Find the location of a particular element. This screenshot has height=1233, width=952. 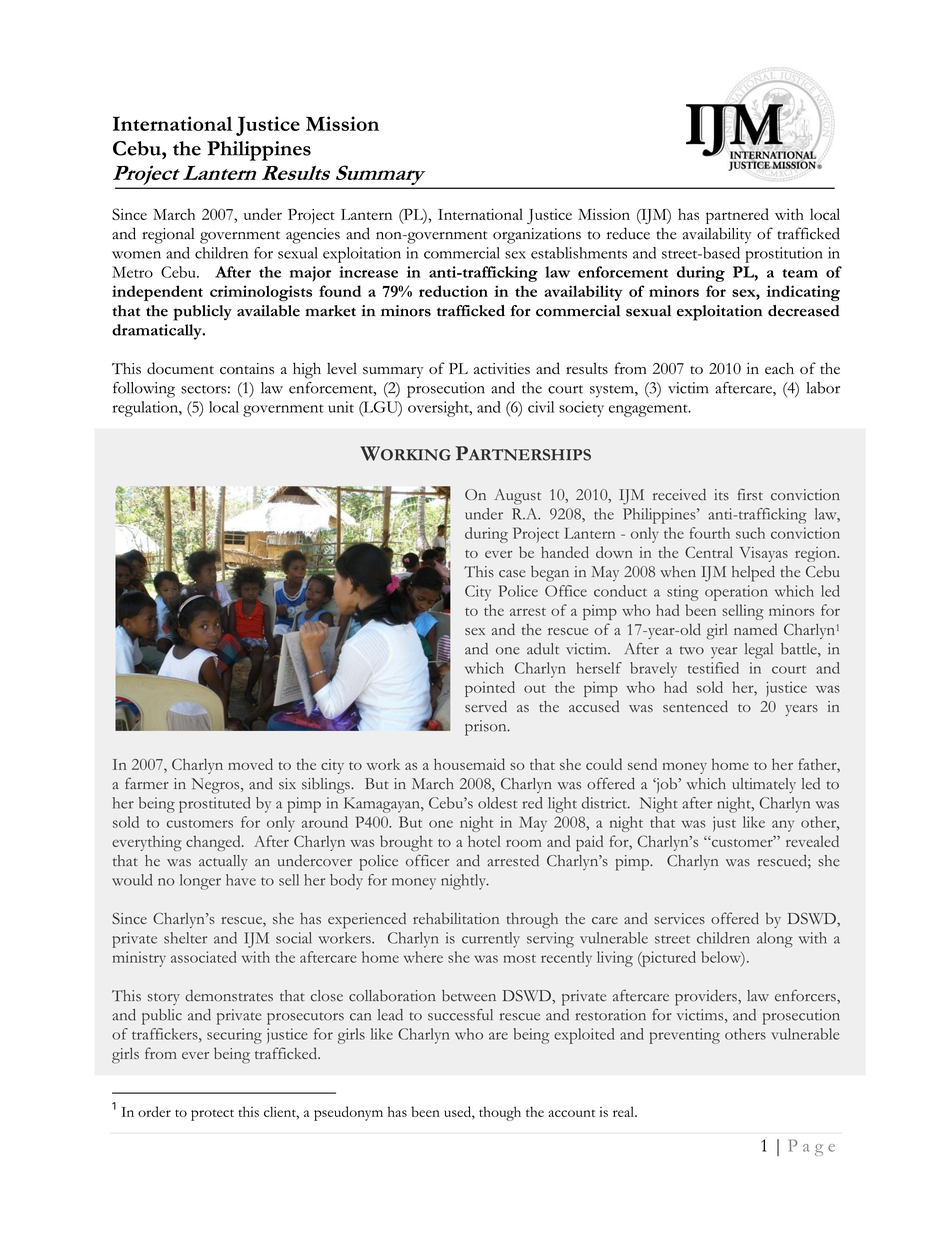

pointed is located at coordinates (490, 689).
